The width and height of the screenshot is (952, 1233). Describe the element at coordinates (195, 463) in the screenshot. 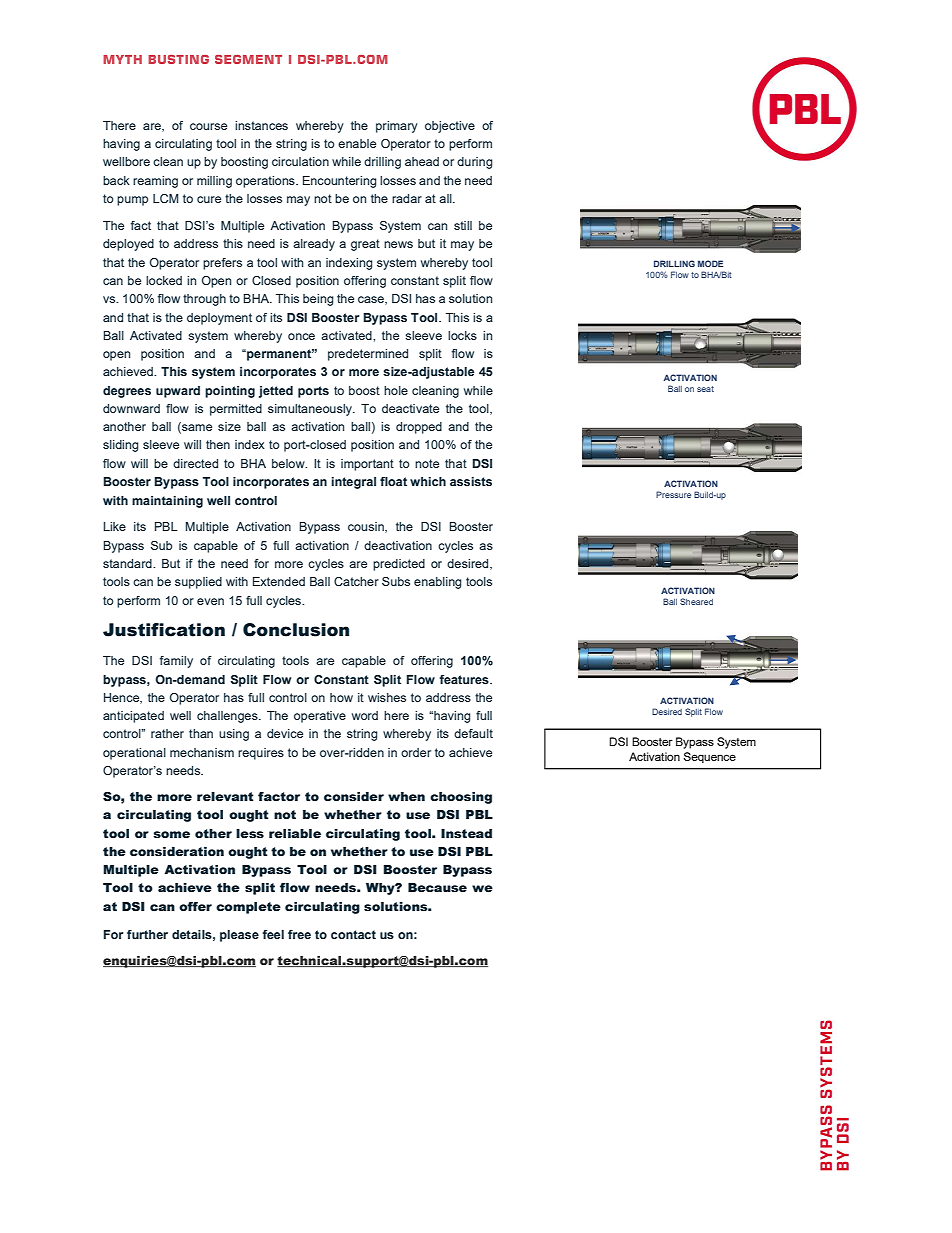

I see `directed` at that location.
